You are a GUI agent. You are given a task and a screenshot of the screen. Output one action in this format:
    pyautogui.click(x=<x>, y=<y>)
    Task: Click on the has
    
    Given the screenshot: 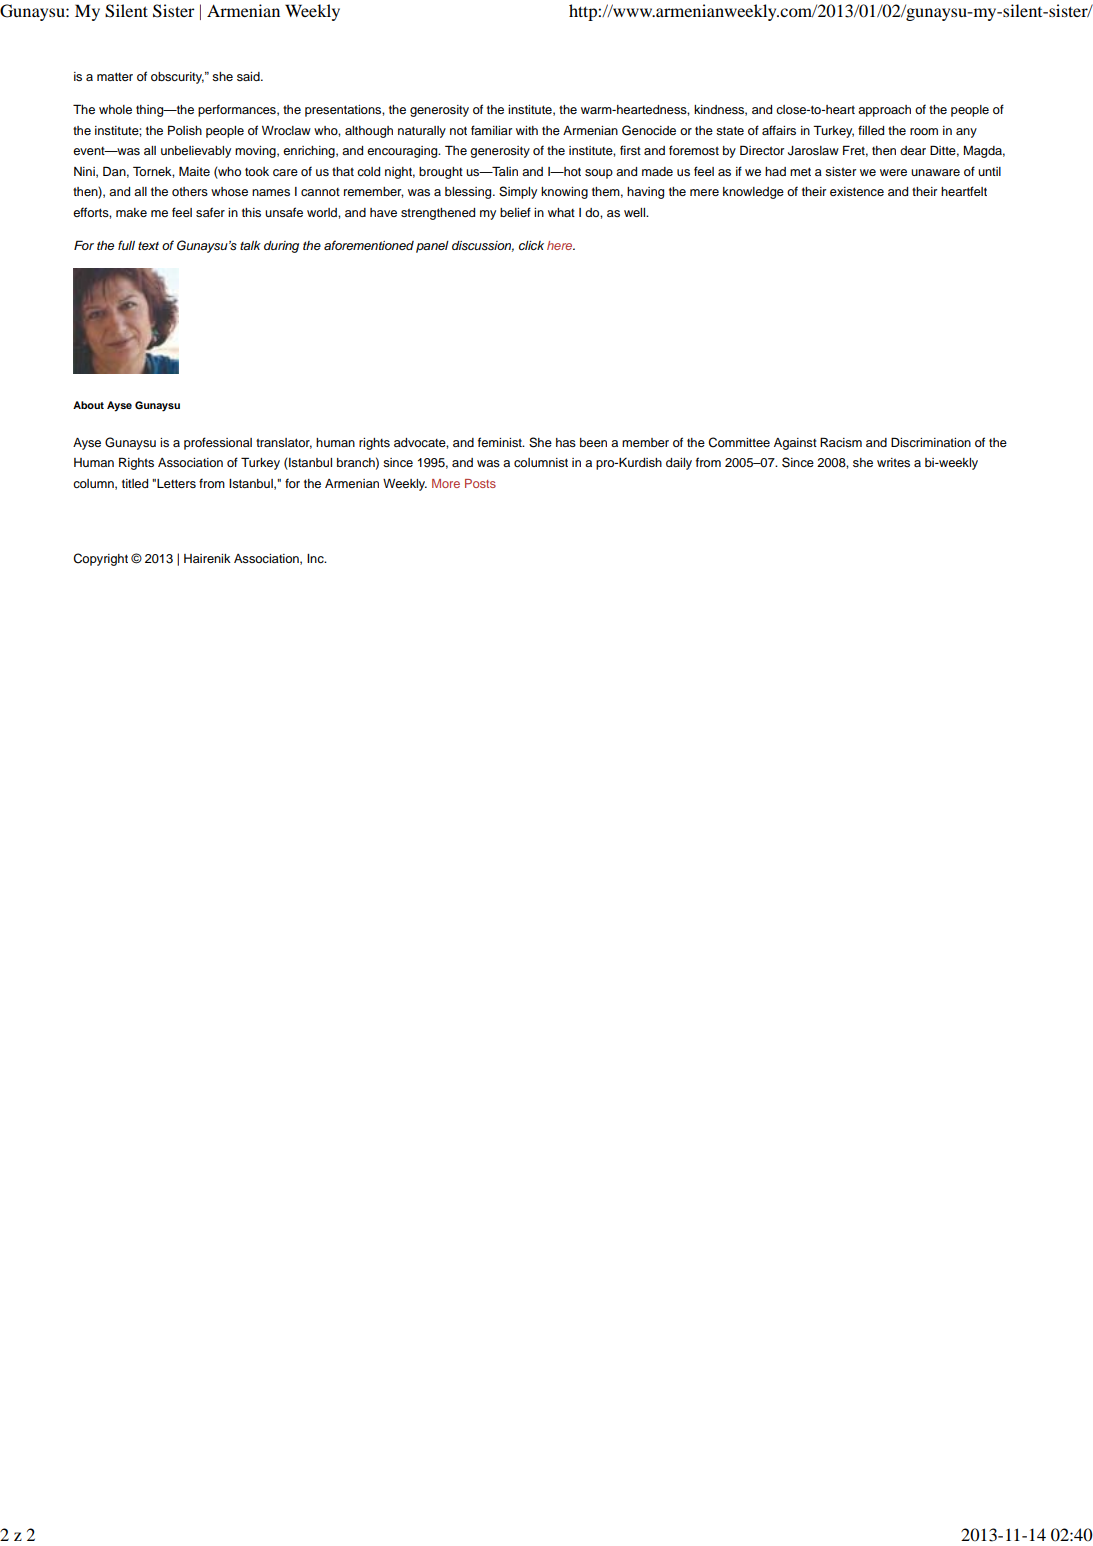 What is the action you would take?
    pyautogui.click(x=566, y=442)
